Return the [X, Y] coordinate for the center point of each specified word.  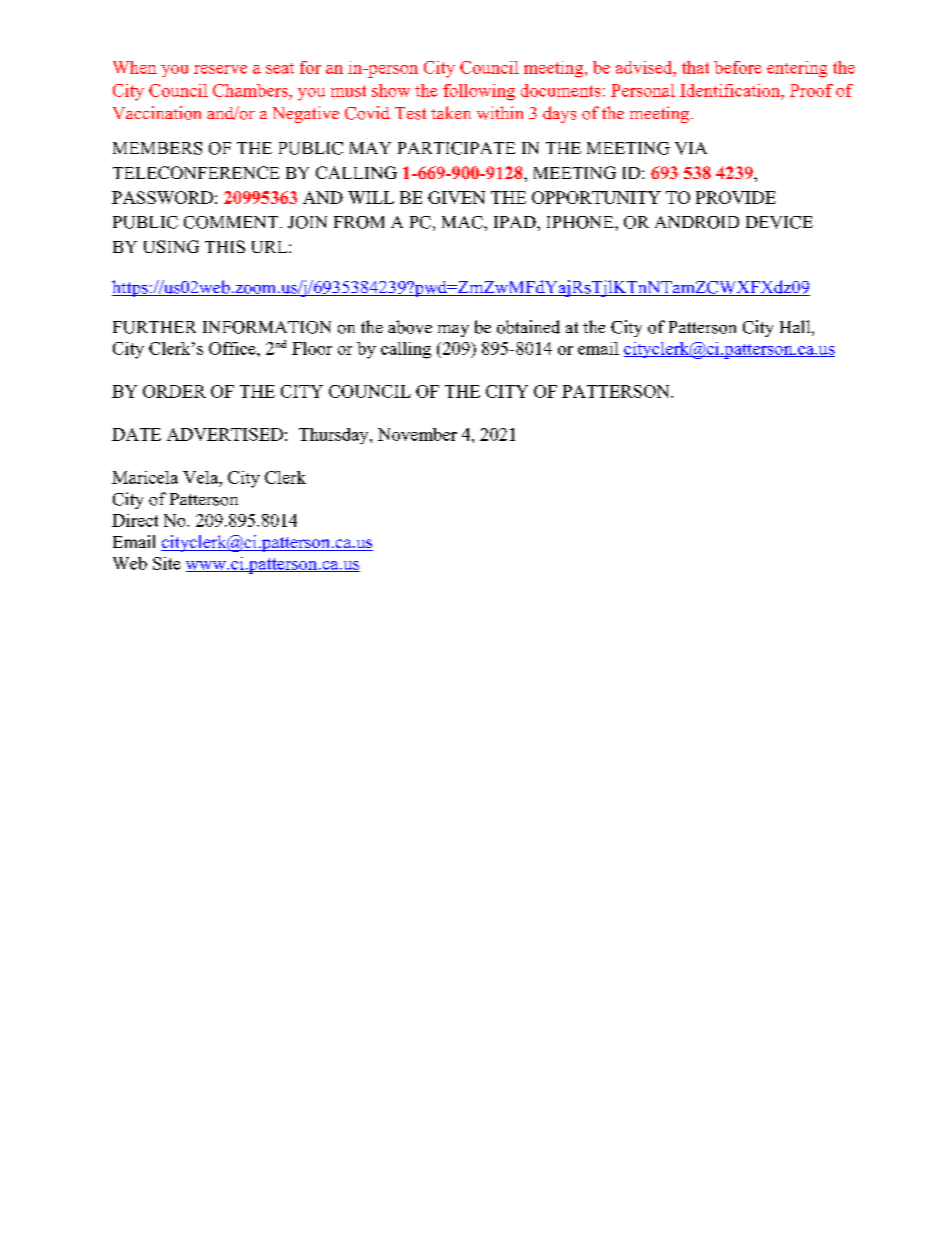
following [479, 92]
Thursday [335, 436]
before [738, 67]
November [417, 434]
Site [167, 563]
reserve [220, 69]
